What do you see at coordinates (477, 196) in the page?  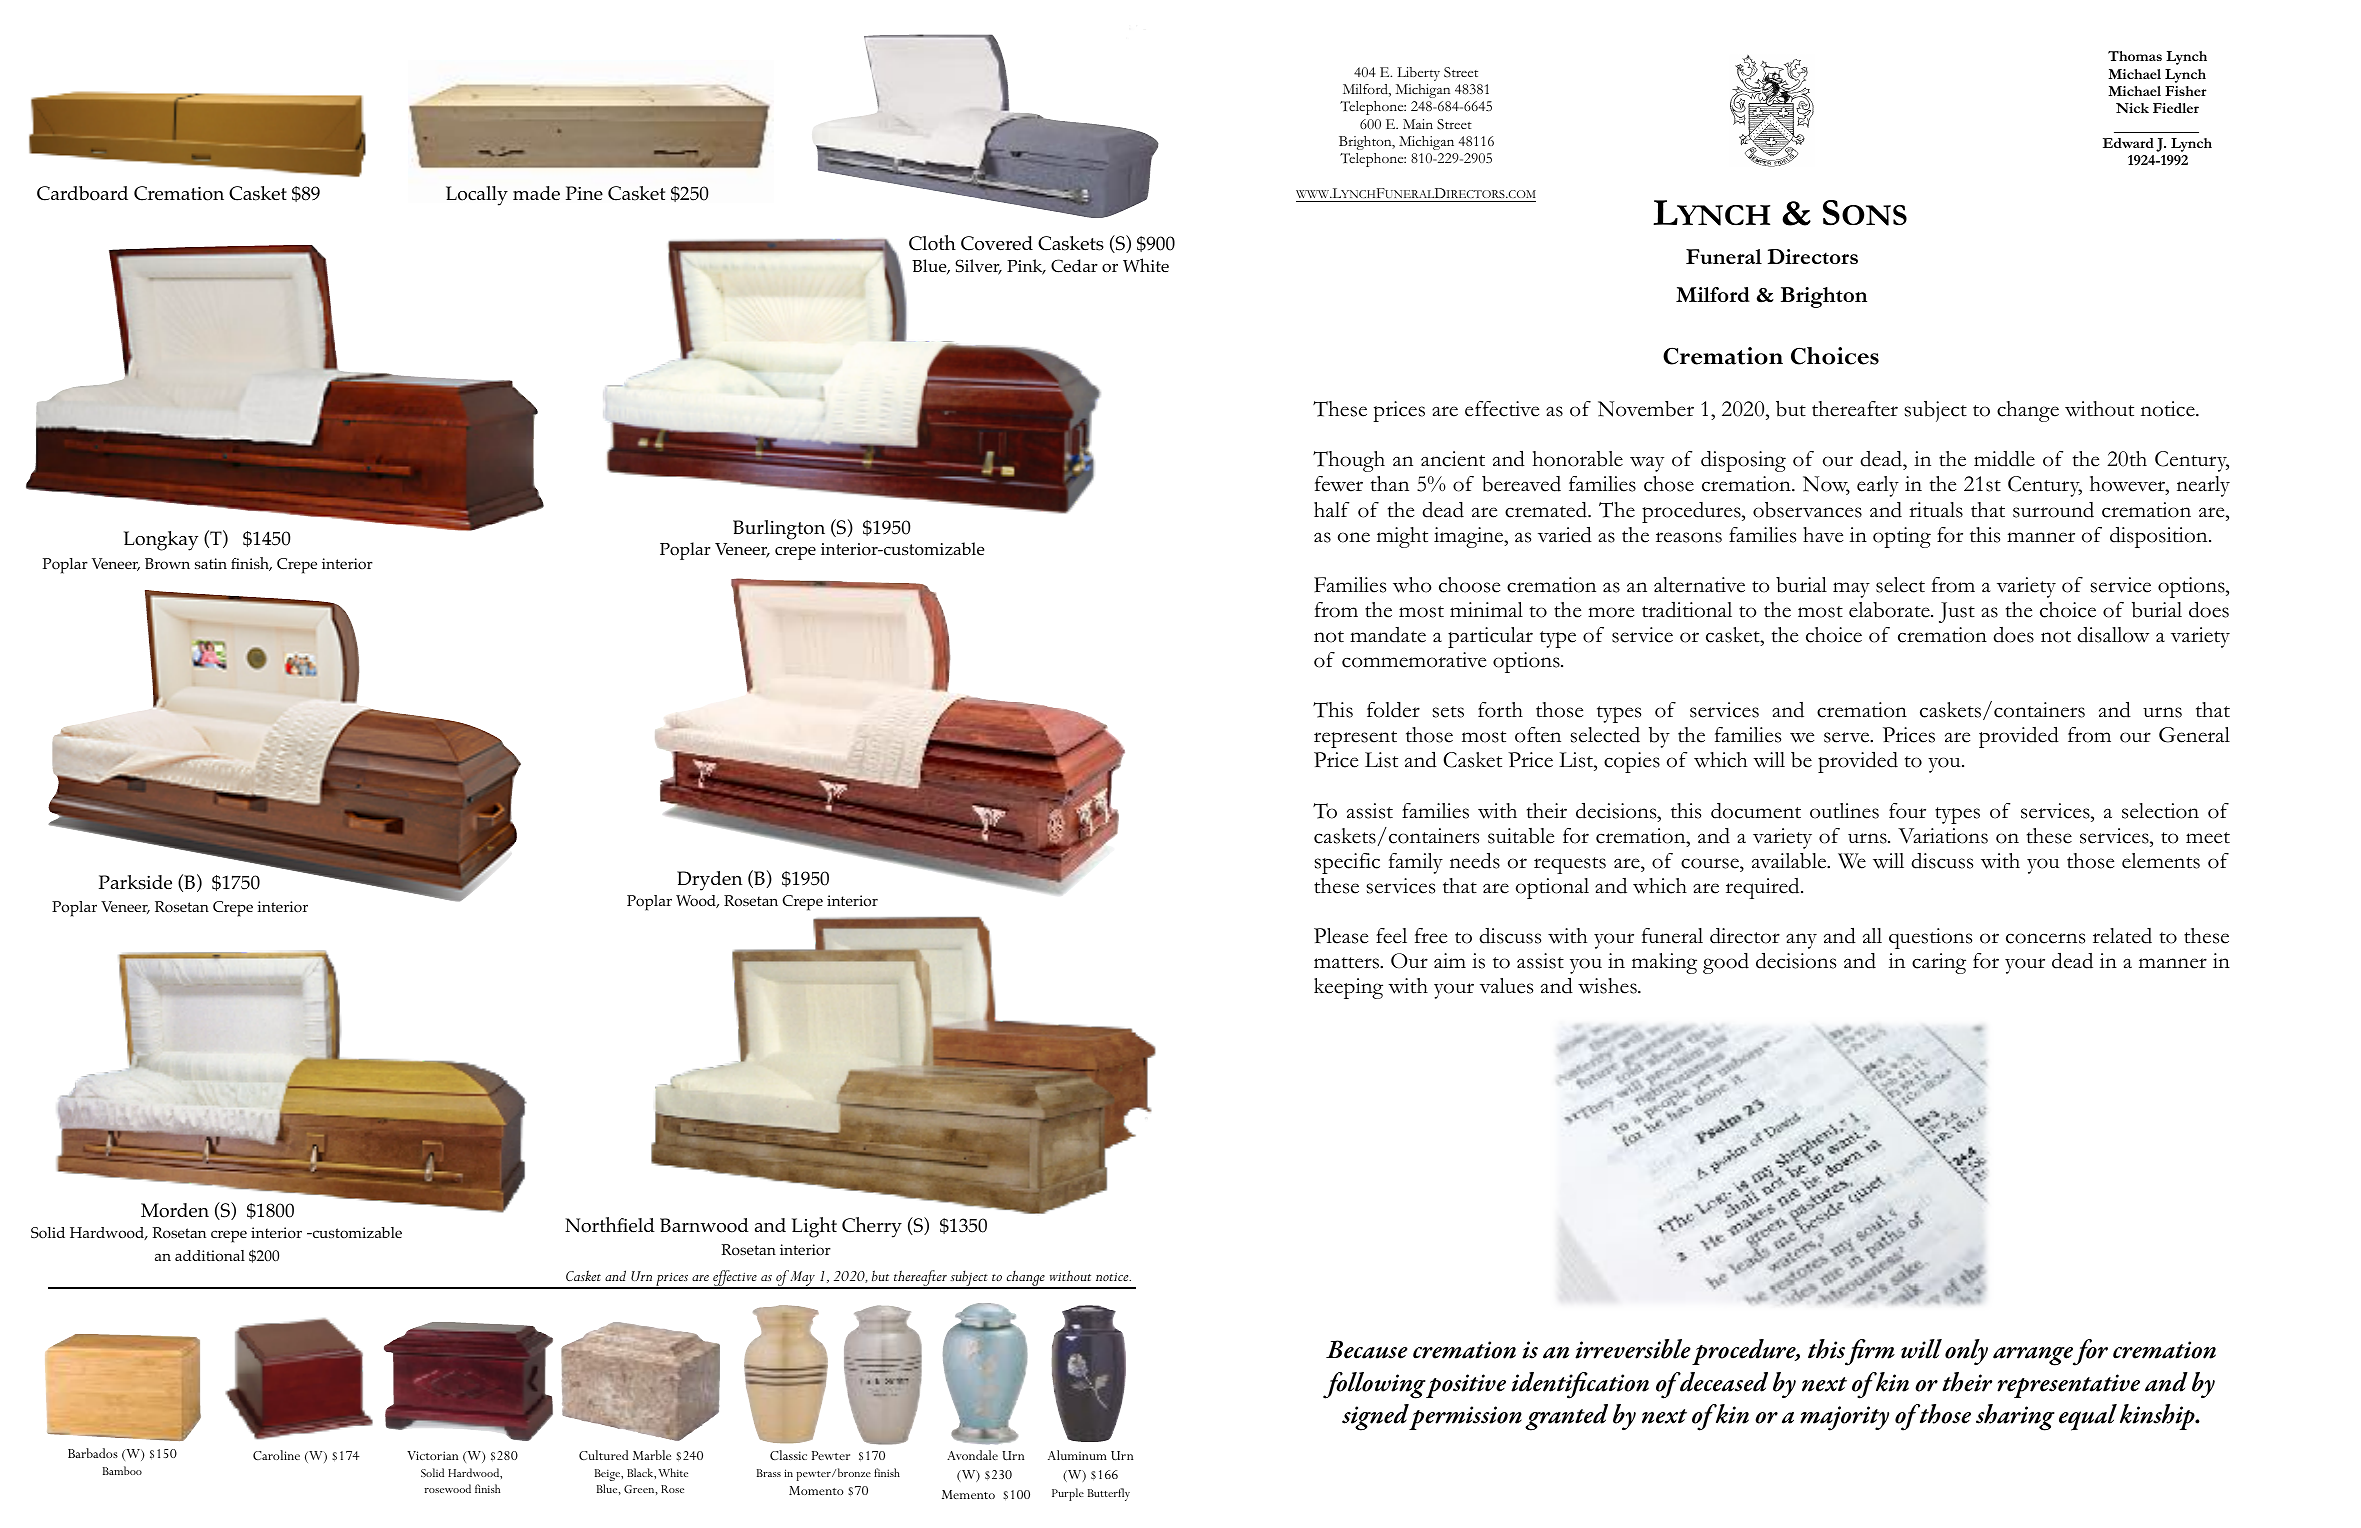 I see `Locally` at bounding box center [477, 196].
